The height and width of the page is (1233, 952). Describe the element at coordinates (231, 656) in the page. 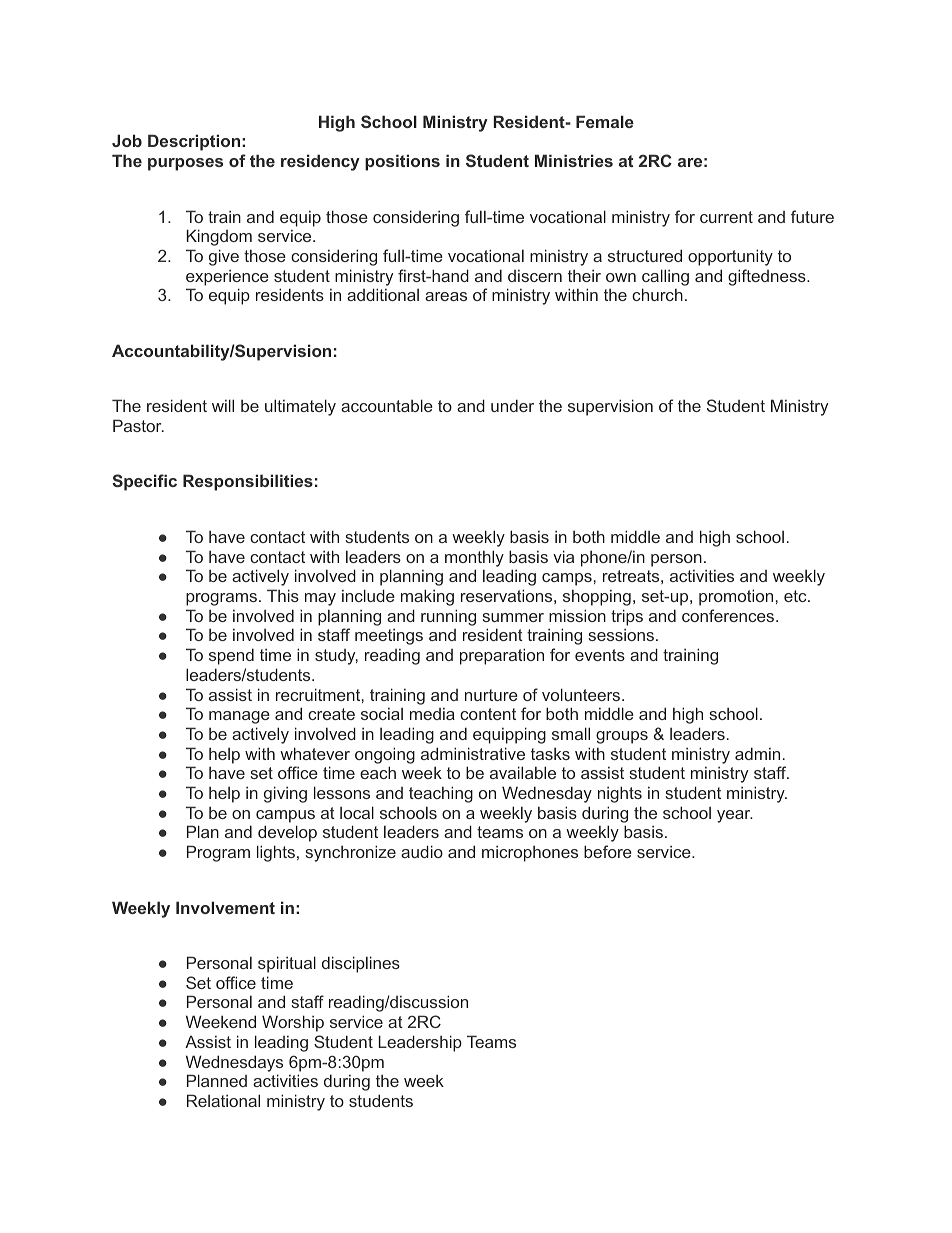

I see `spend` at that location.
